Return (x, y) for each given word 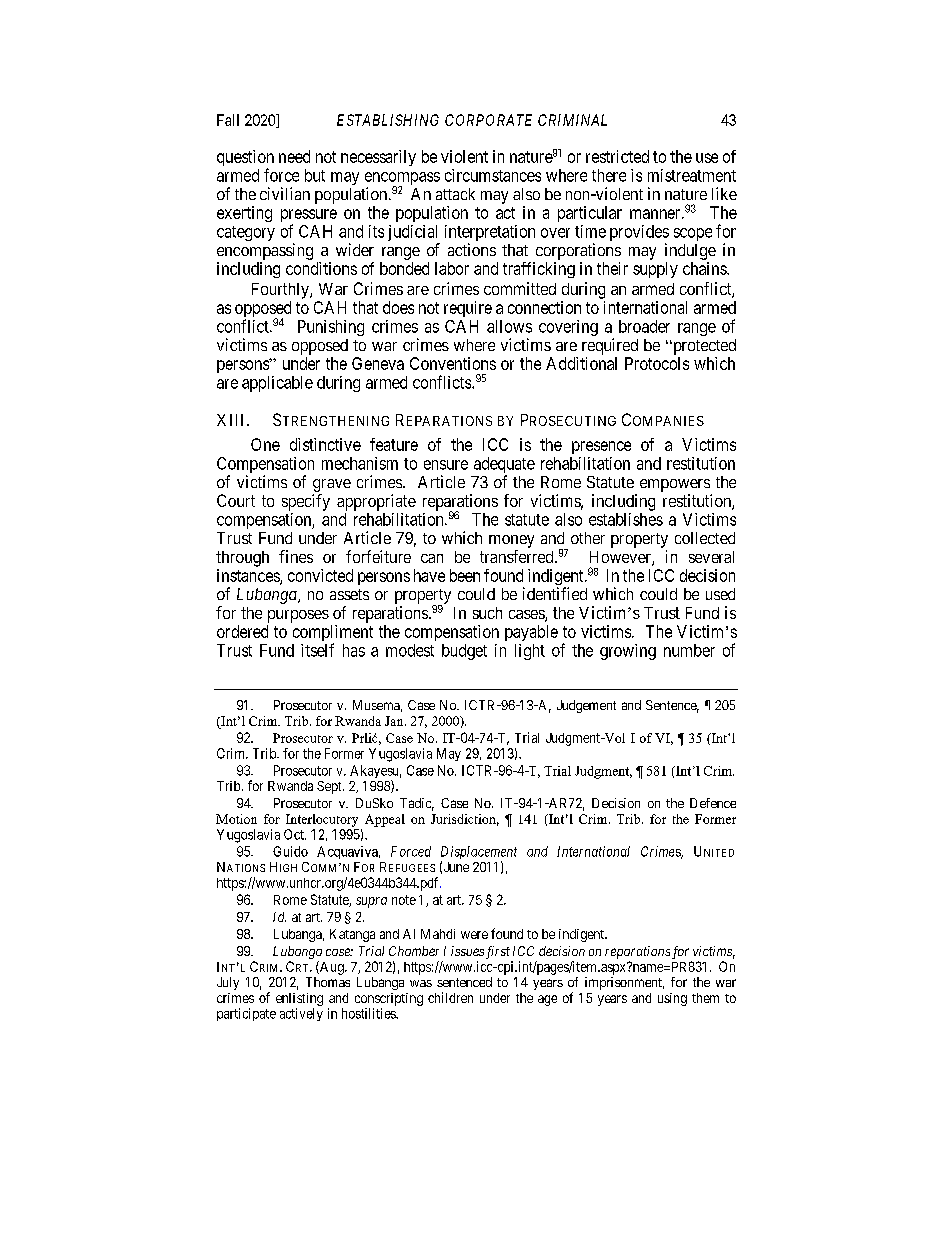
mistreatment (692, 175)
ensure (446, 465)
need (294, 156)
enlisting (299, 999)
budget (464, 652)
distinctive (325, 444)
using (672, 999)
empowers (675, 485)
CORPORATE (488, 120)
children (450, 997)
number (689, 650)
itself (317, 650)
